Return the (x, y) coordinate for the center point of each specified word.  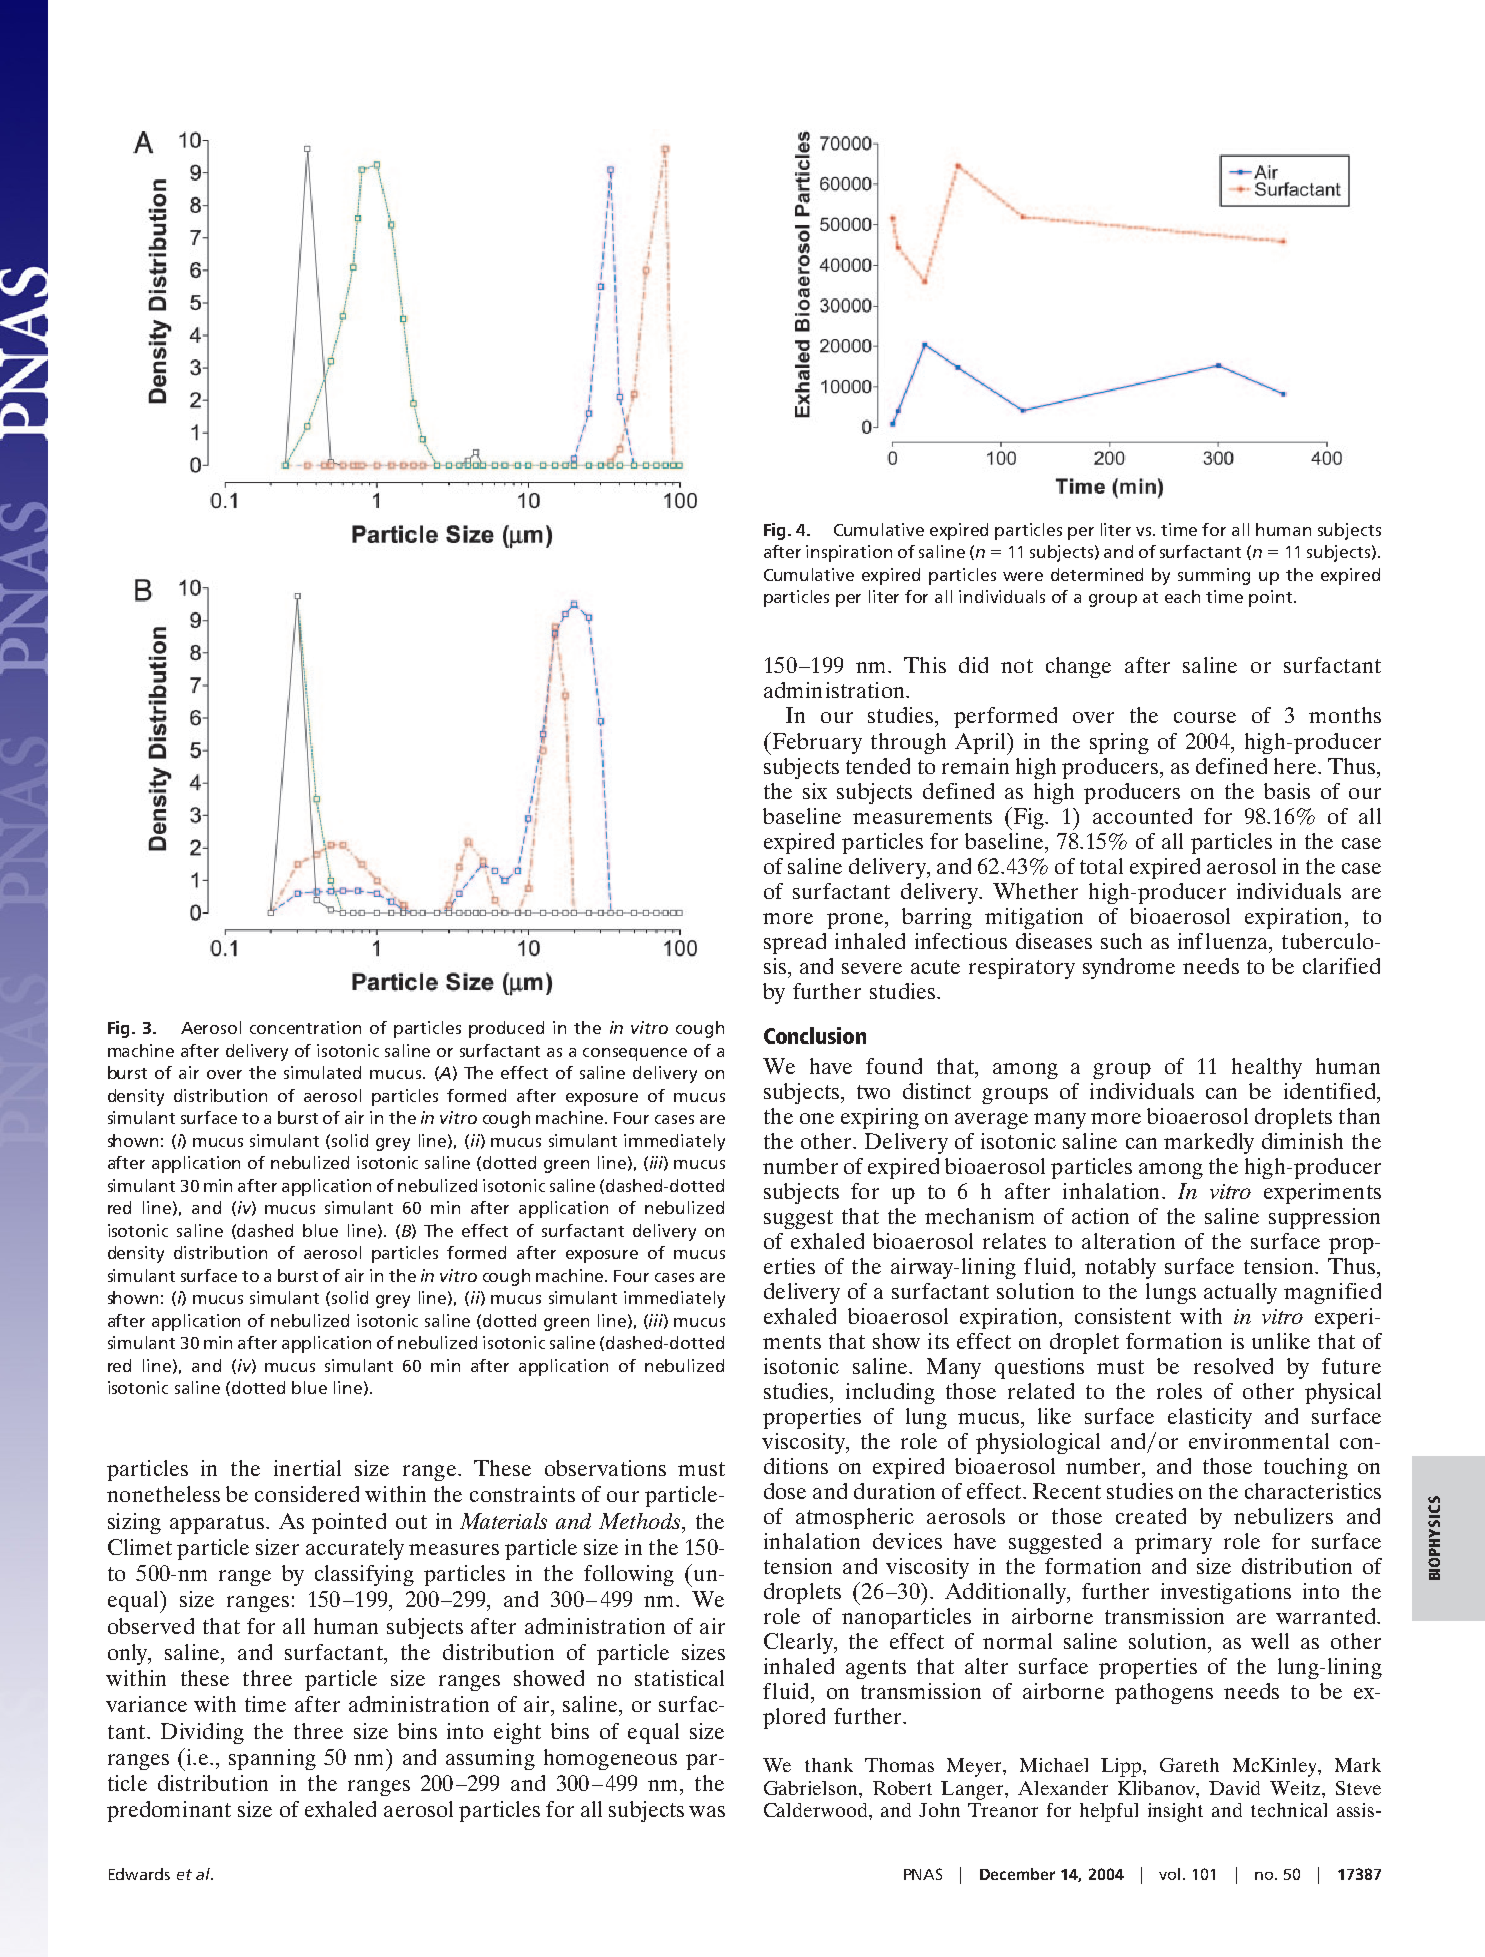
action (1100, 1216)
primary (1173, 1543)
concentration (305, 1027)
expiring (880, 1118)
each (1182, 596)
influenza (1224, 941)
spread (795, 943)
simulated (322, 1072)
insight (1175, 1812)
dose (785, 1491)
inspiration (849, 553)
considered (307, 1494)
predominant (169, 1811)
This (925, 665)
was (707, 1811)
